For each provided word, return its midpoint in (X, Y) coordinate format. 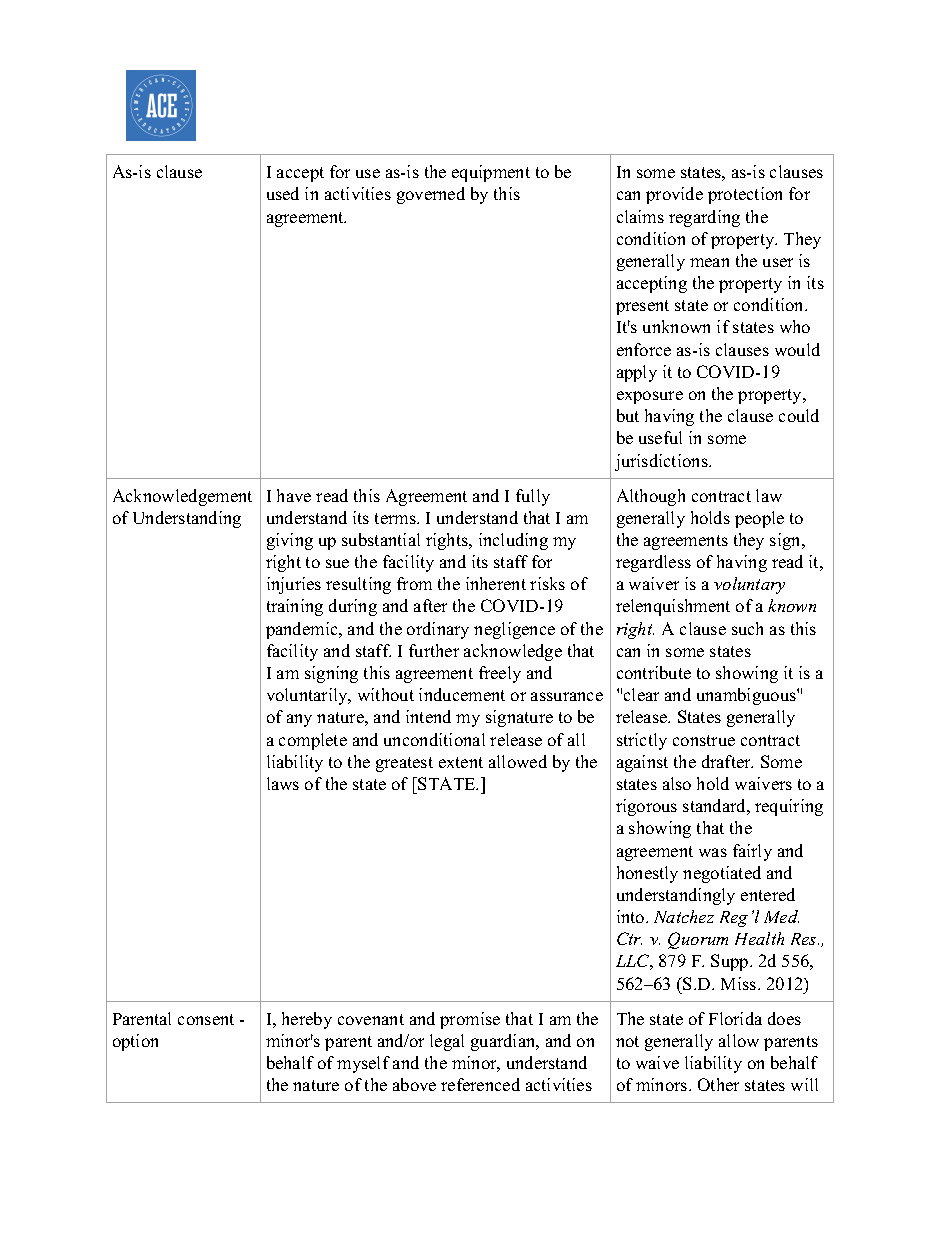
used (283, 193)
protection (745, 195)
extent (461, 762)
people (759, 519)
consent (206, 1019)
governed (431, 195)
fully (533, 497)
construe (704, 740)
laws (283, 783)
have (294, 495)
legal (447, 1042)
